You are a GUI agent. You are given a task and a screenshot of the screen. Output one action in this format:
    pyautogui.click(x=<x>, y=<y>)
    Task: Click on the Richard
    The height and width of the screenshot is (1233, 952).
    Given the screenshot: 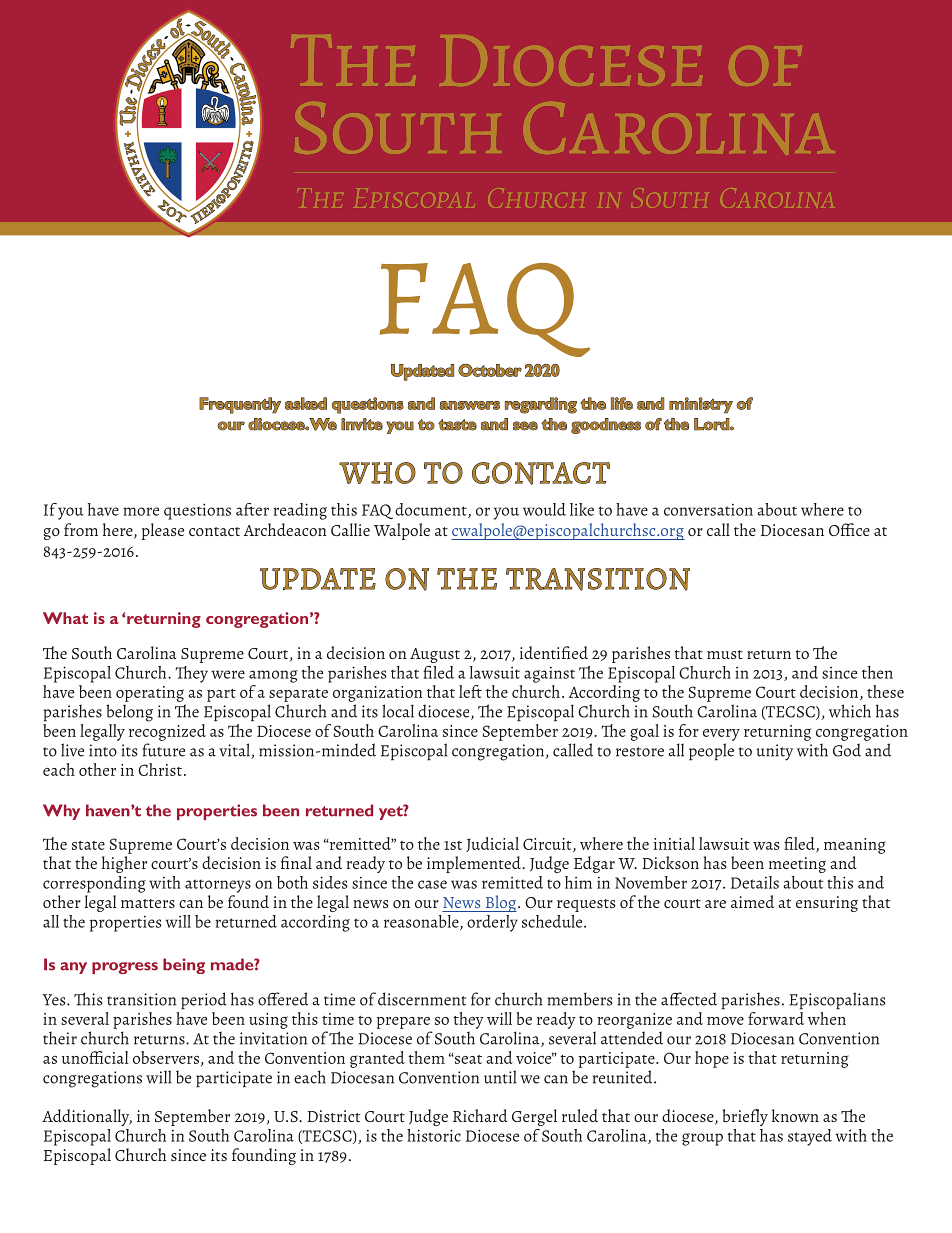 What is the action you would take?
    pyautogui.click(x=480, y=1115)
